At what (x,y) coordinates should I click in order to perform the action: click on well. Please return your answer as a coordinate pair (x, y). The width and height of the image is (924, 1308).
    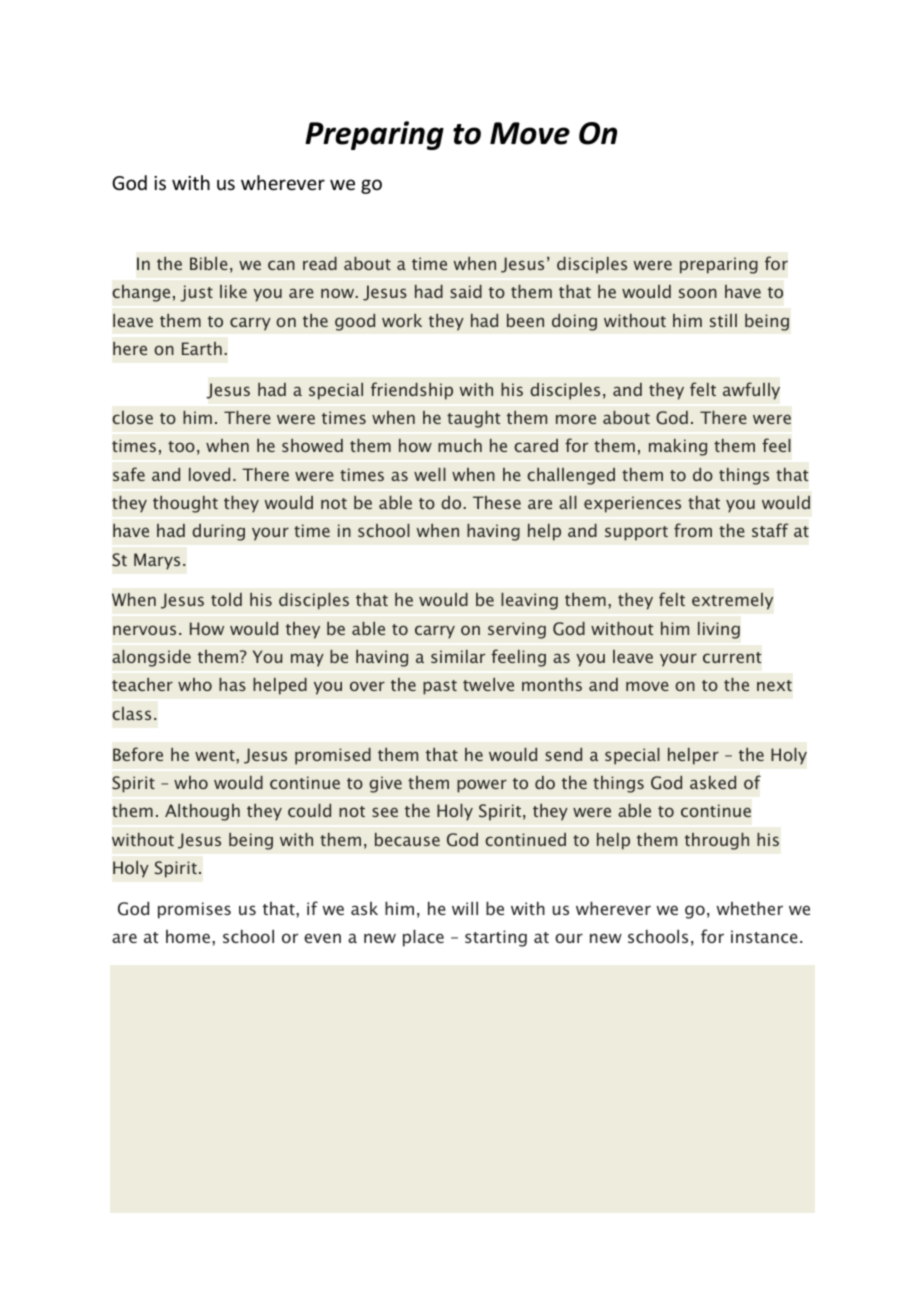
    Looking at the image, I should click on (430, 474).
